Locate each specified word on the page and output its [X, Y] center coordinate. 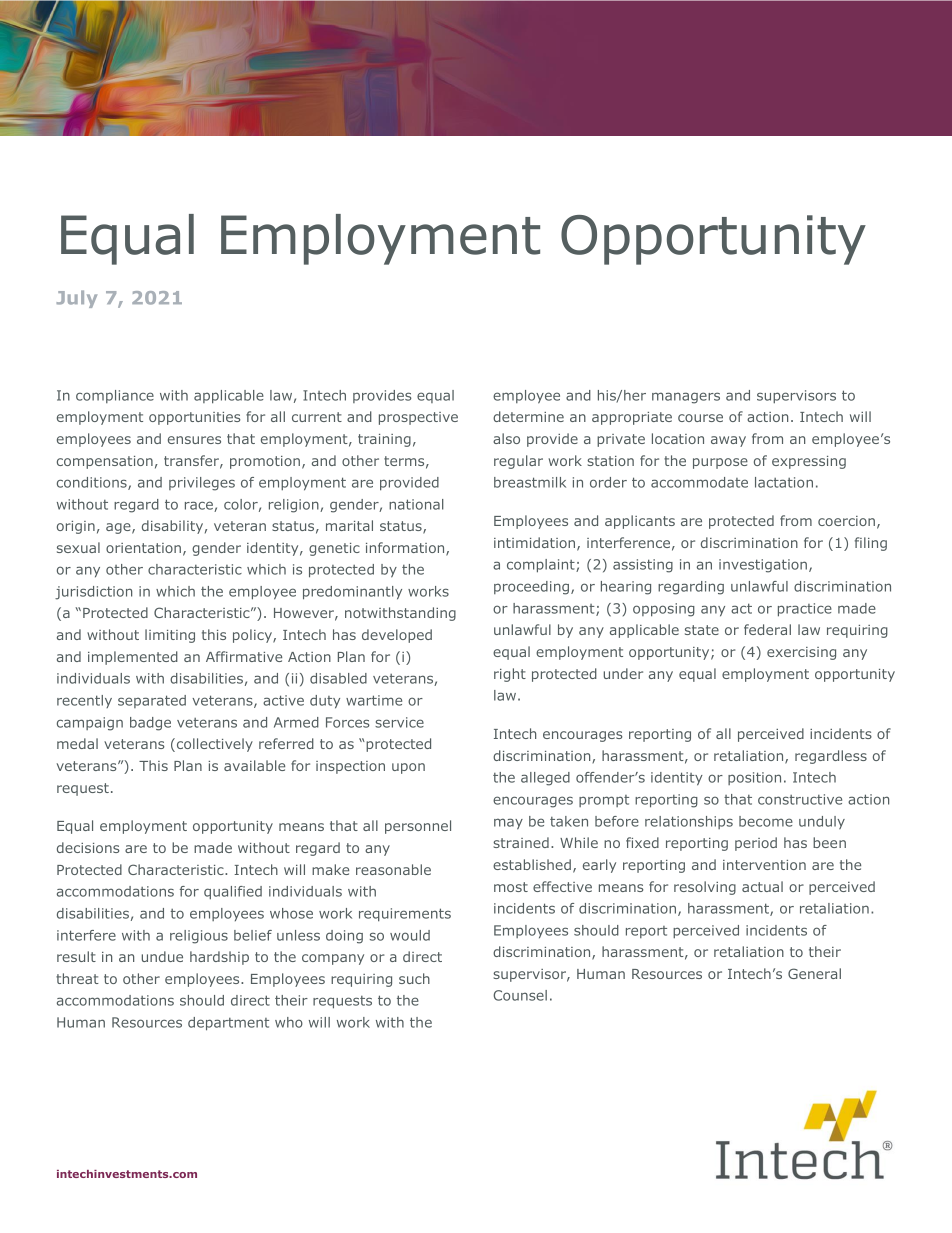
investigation [763, 566]
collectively [213, 745]
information [406, 549]
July [76, 299]
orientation [143, 548]
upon [408, 768]
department [228, 1024]
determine [528, 416]
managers [686, 398]
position [754, 778]
